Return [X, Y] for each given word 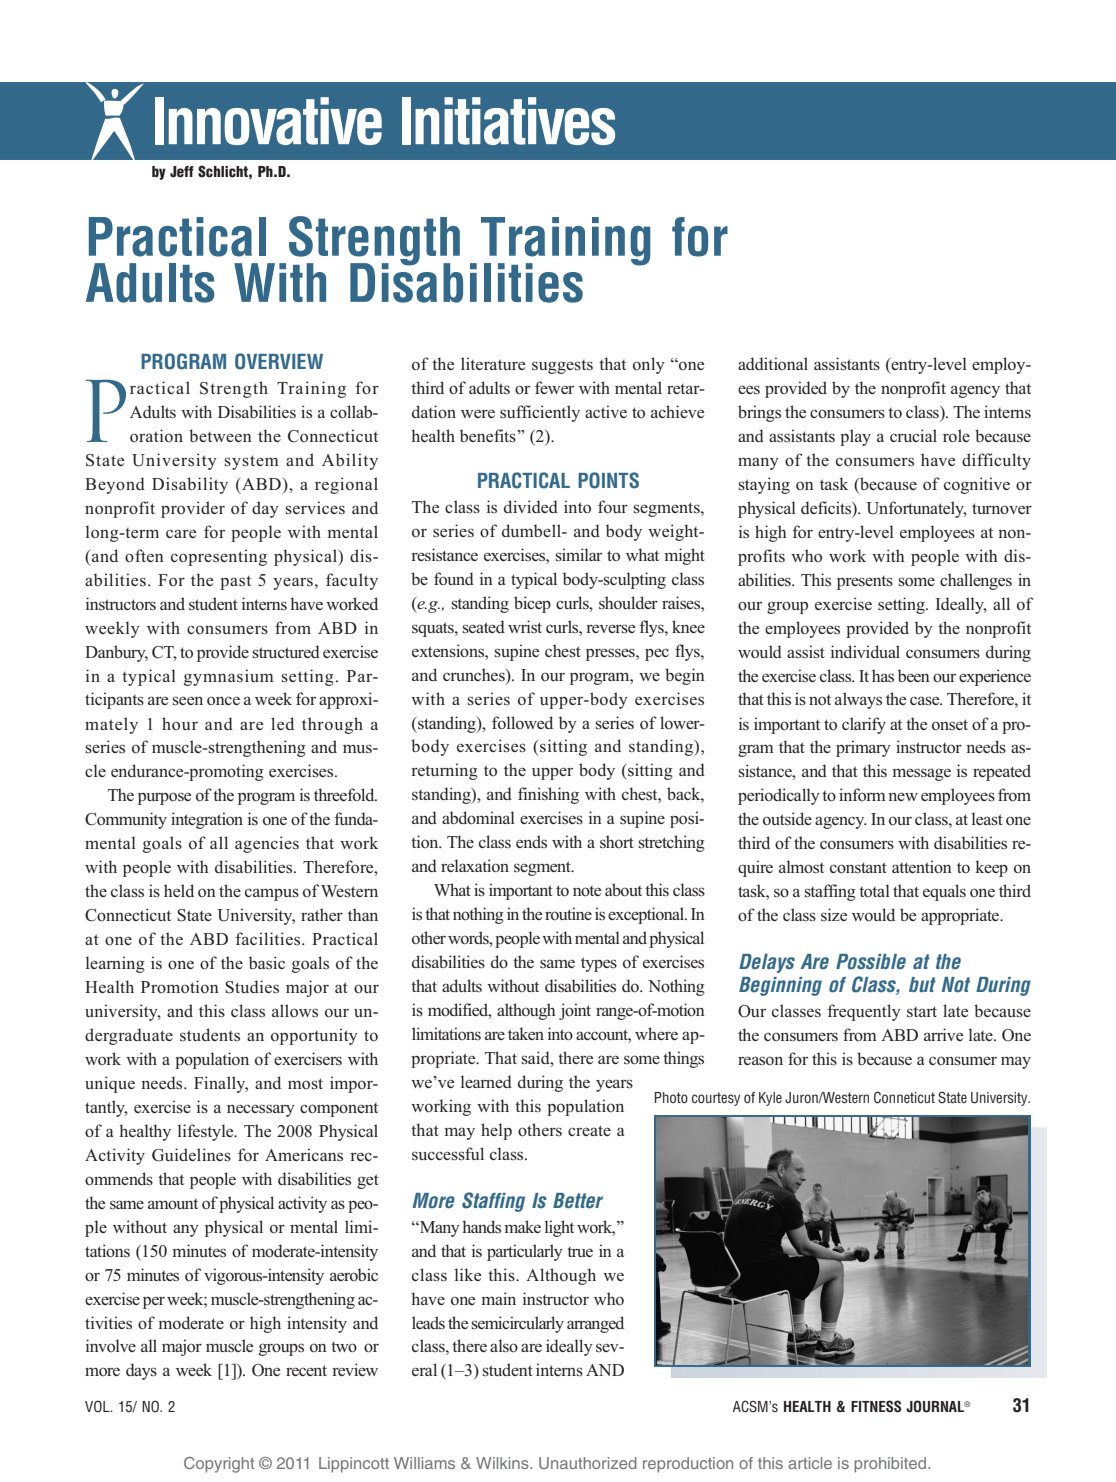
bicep [532, 604]
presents [865, 583]
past [235, 583]
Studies [252, 987]
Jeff [182, 172]
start [922, 1011]
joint [575, 1011]
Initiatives [508, 121]
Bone [687, 364]
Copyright [219, 1465]
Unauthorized [588, 1463]
